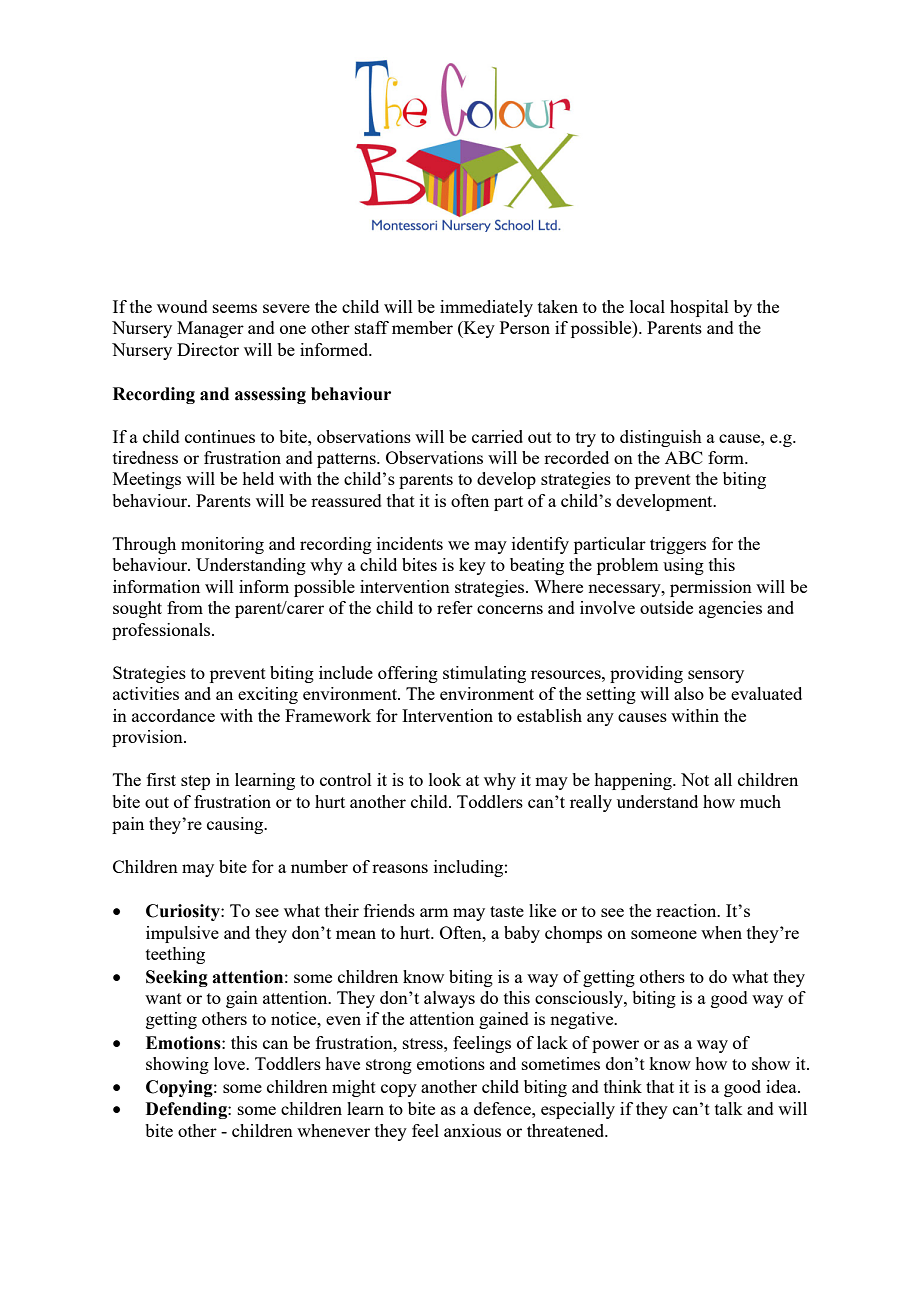 The height and width of the screenshot is (1308, 924). I want to click on pain, so click(128, 825).
